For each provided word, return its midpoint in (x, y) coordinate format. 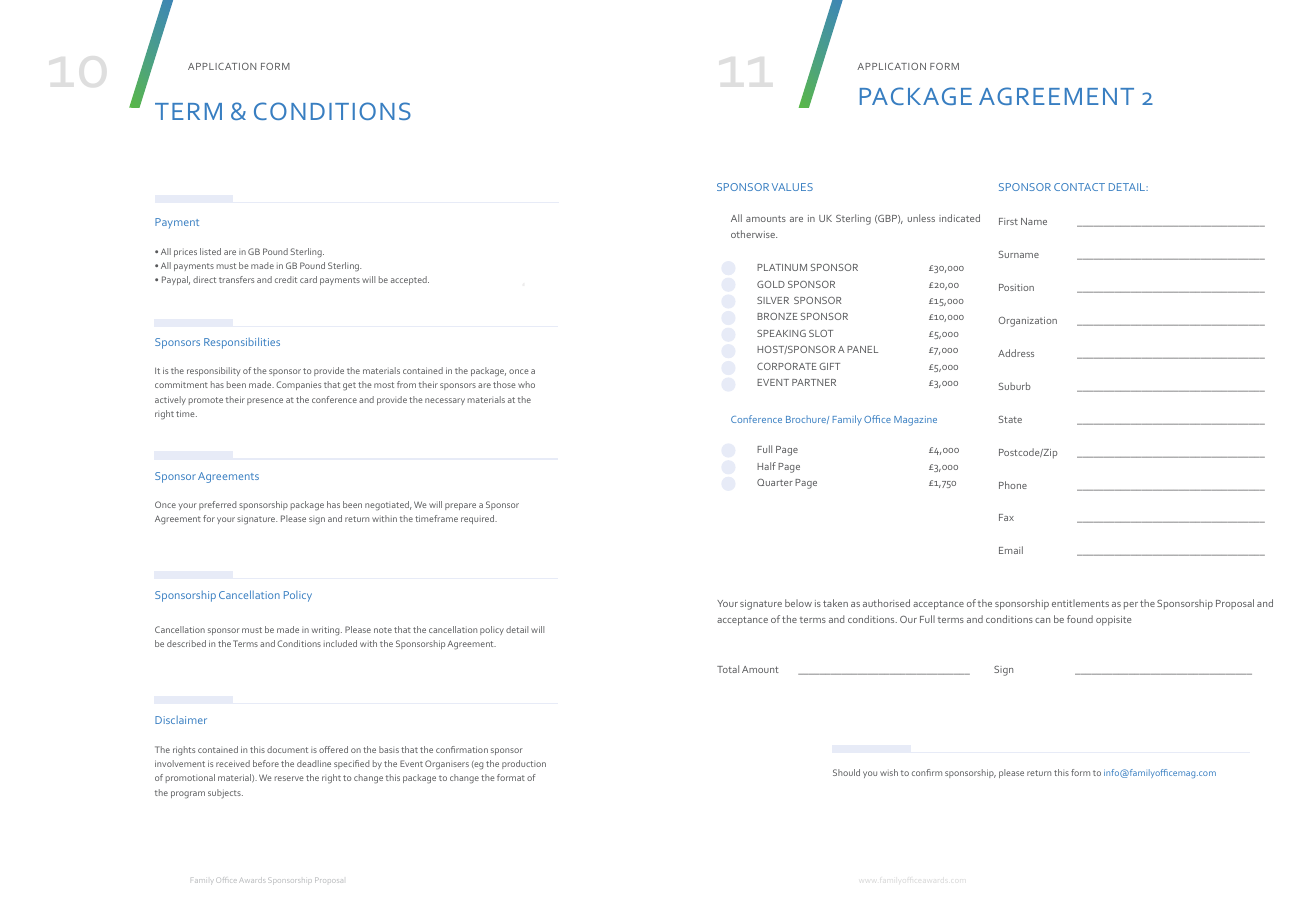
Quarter (775, 482)
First (1008, 221)
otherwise (754, 234)
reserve (289, 778)
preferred (217, 505)
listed (210, 251)
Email (1011, 550)
